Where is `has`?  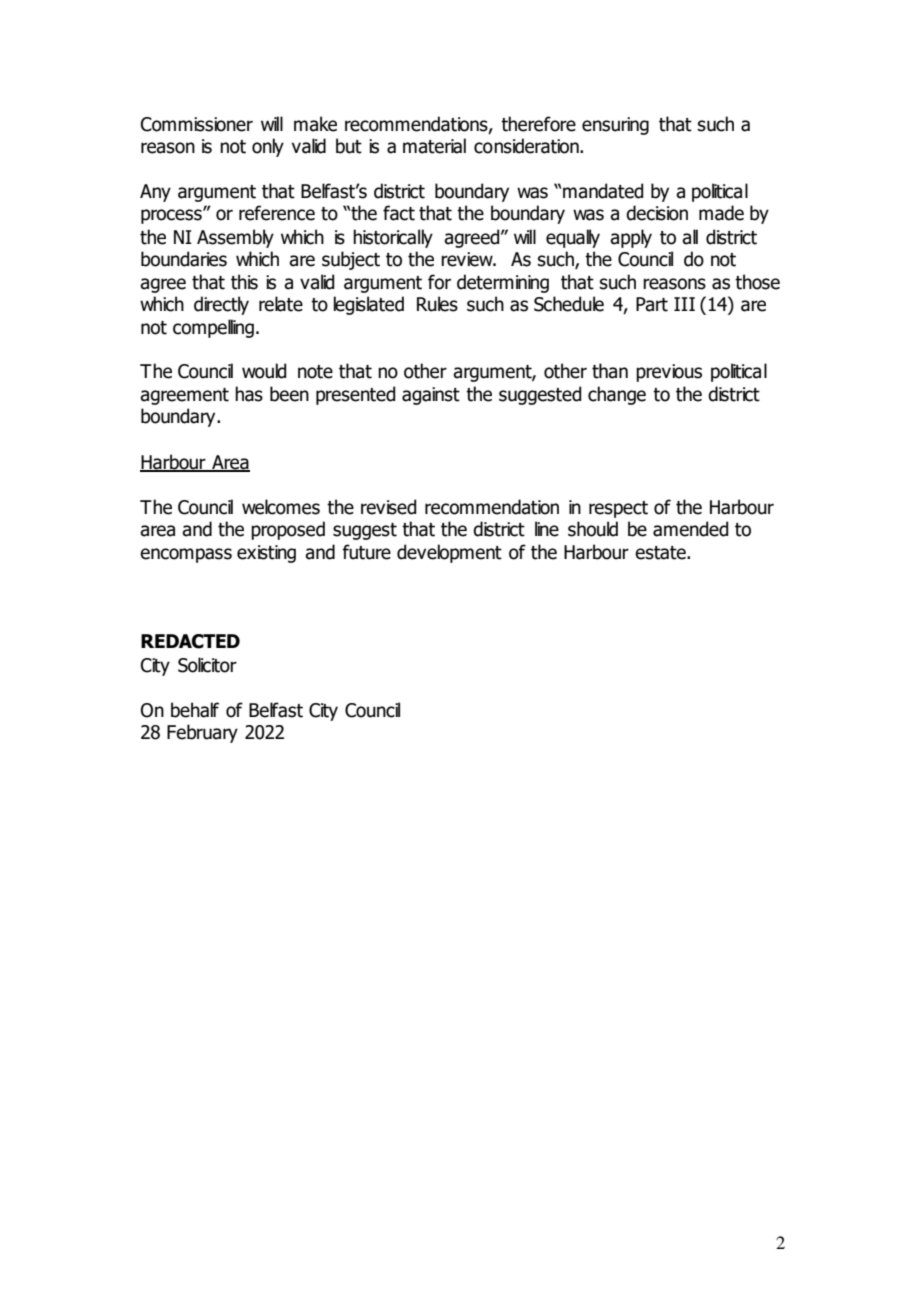 has is located at coordinates (249, 394).
